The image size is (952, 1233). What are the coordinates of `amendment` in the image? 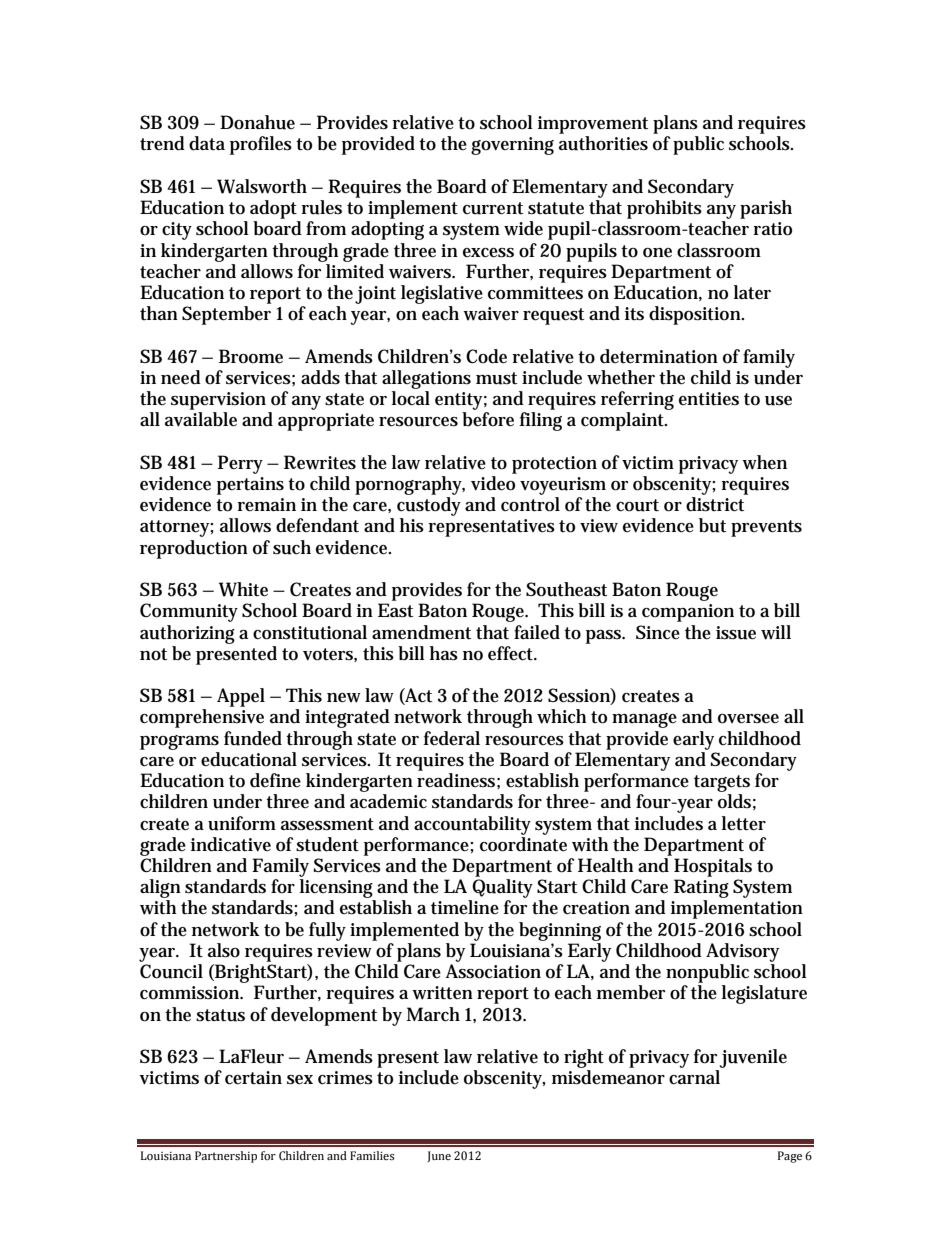 It's located at (421, 632).
